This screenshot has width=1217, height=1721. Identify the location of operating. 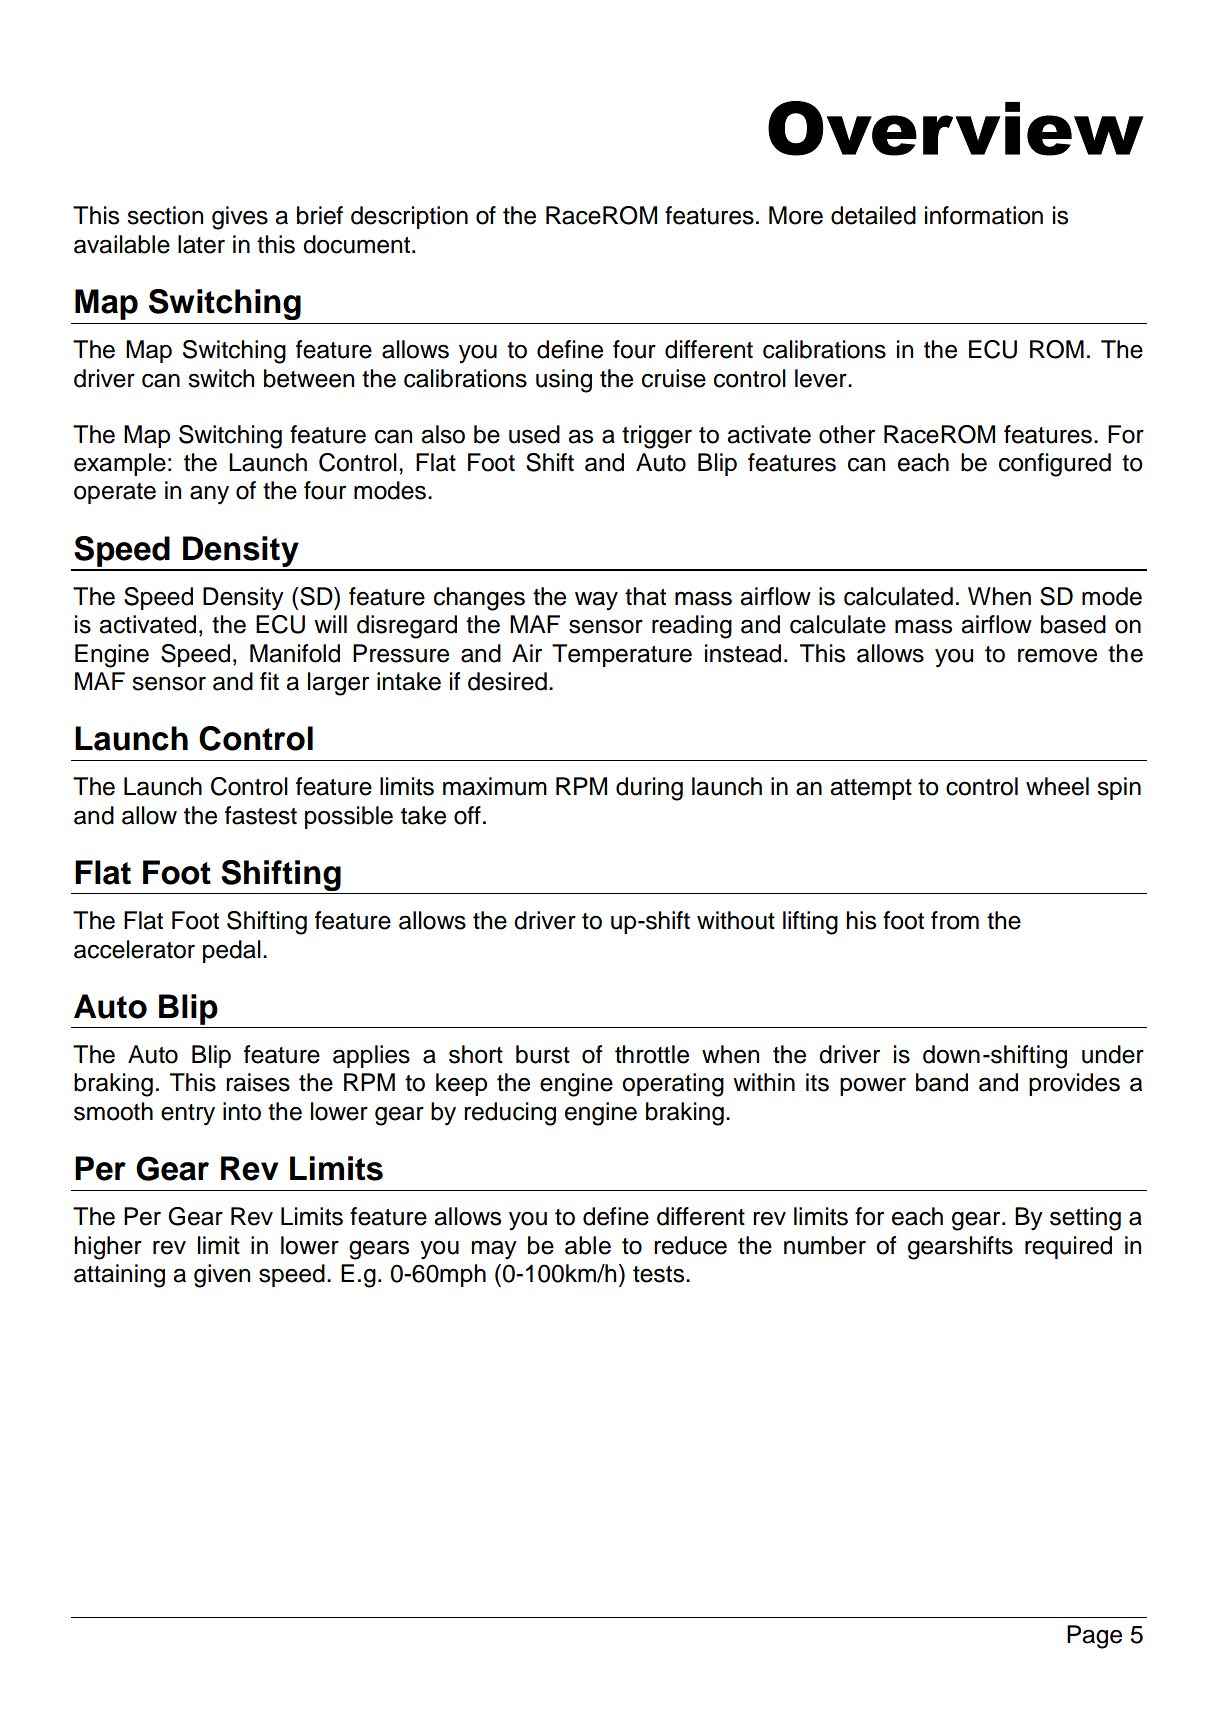
(673, 1085).
